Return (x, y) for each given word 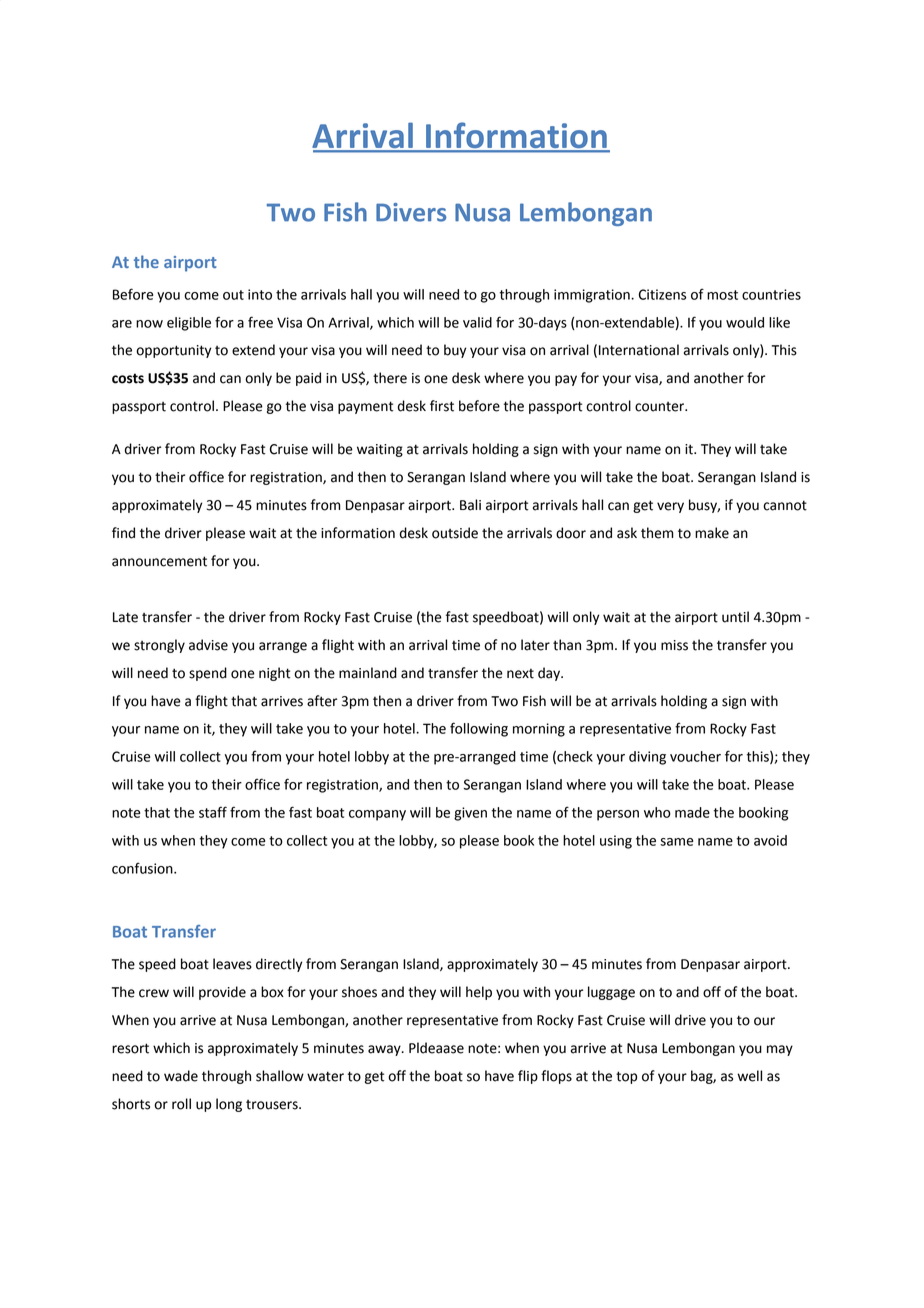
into (260, 294)
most (722, 295)
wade (181, 1076)
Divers (411, 212)
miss (674, 645)
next (520, 674)
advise (208, 645)
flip (528, 1077)
